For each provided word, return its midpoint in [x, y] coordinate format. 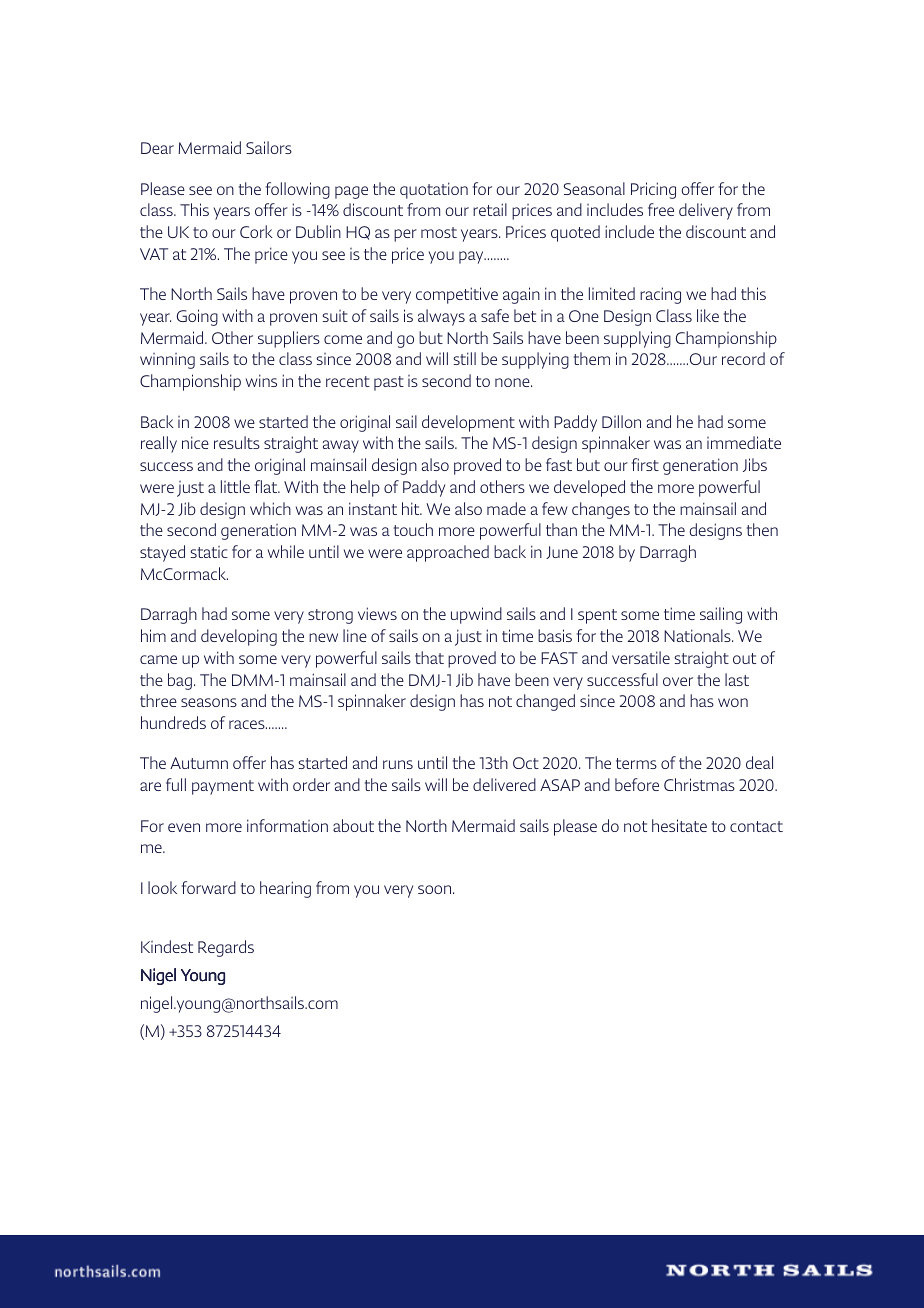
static [209, 552]
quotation [434, 190]
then [762, 529]
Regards [226, 948]
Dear [157, 148]
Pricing [653, 190]
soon [436, 889]
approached [448, 553]
